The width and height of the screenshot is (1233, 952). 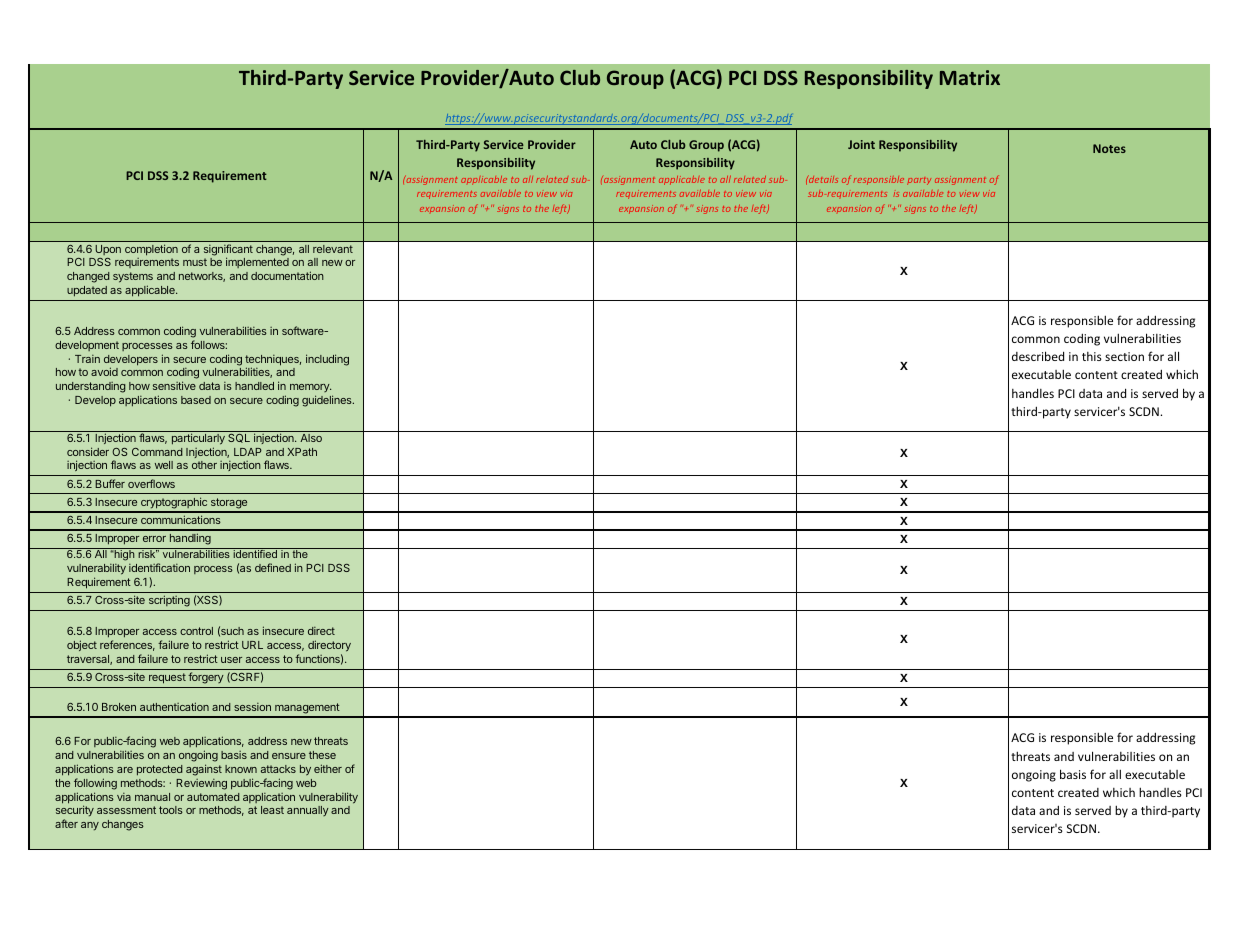 What do you see at coordinates (861, 144) in the screenshot?
I see `Joint` at bounding box center [861, 144].
